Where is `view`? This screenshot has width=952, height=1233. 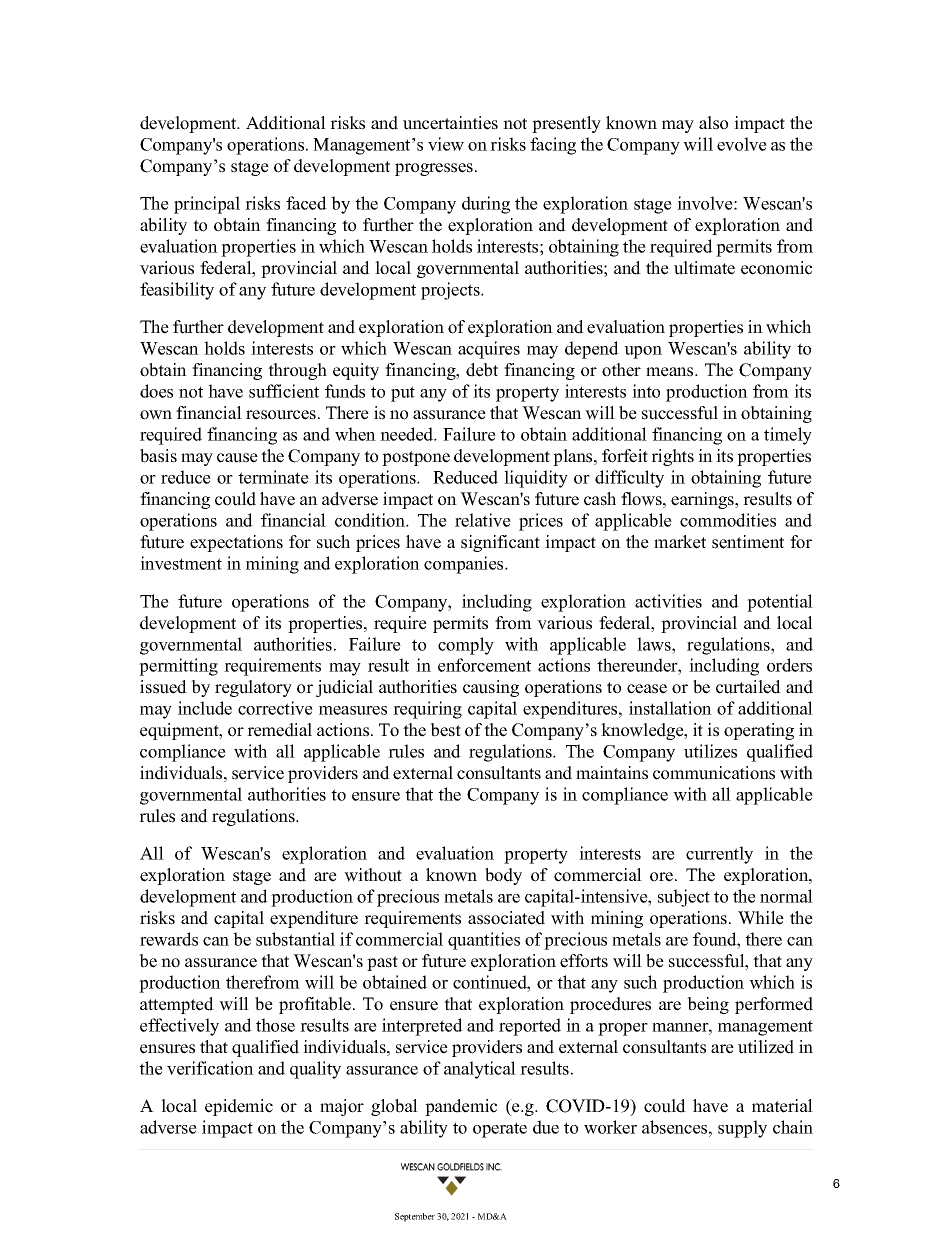
view is located at coordinates (446, 144).
